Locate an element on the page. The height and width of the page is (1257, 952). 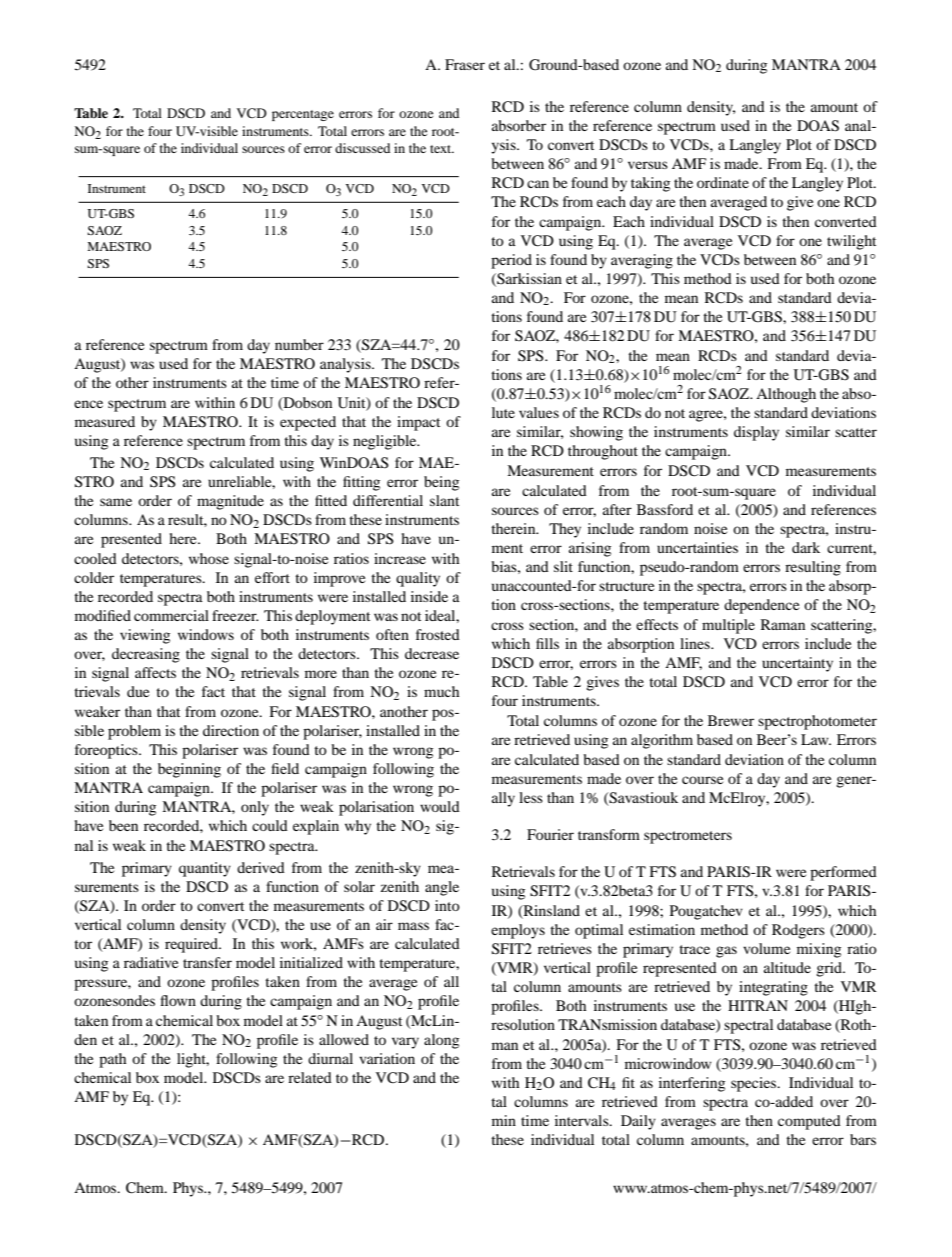
Raman is located at coordinates (783, 624).
